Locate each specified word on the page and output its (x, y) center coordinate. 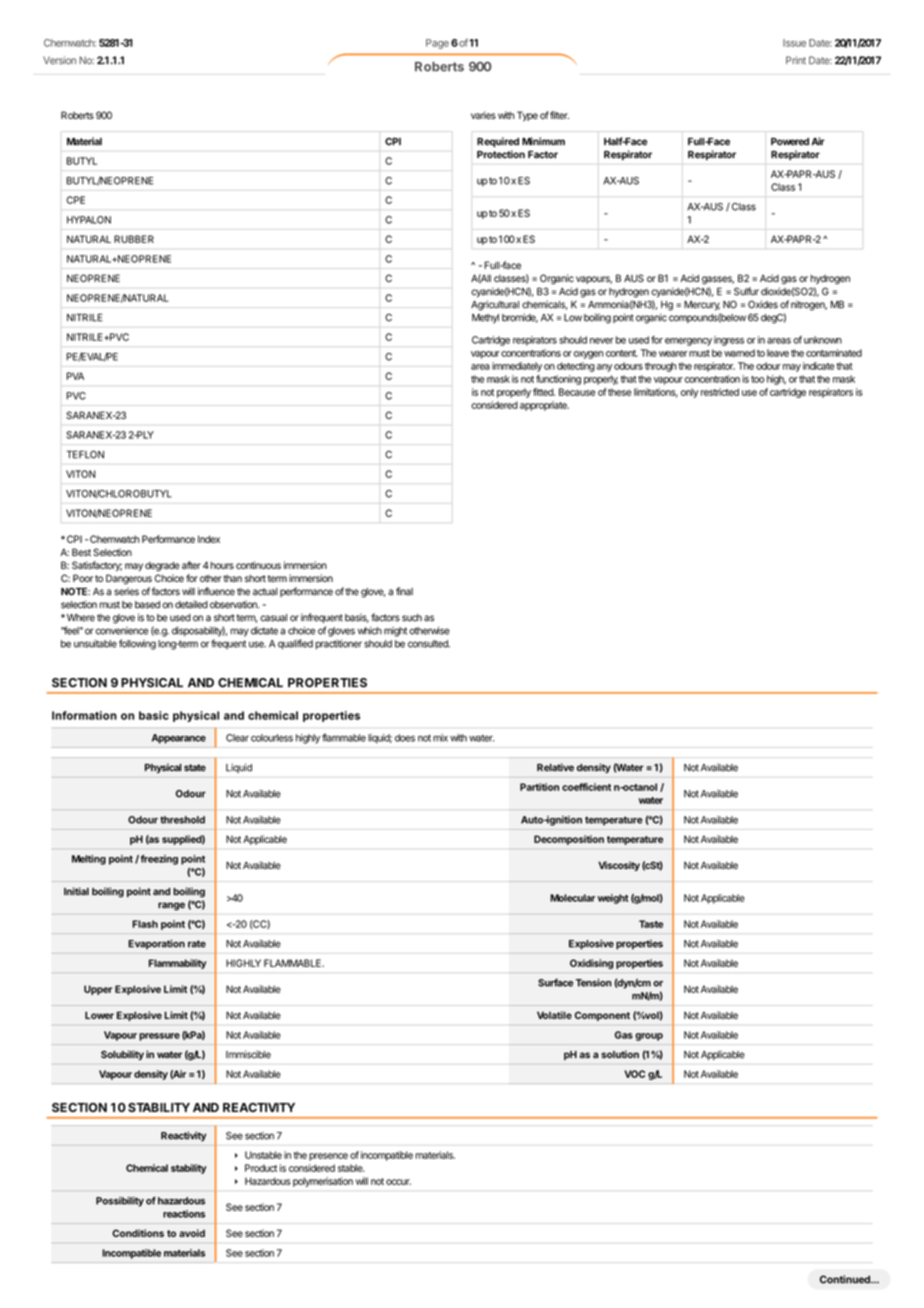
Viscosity (619, 866)
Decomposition (569, 840)
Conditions (138, 1233)
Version (59, 60)
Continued (846, 1279)
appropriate (544, 406)
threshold (182, 820)
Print (796, 60)
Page (437, 44)
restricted (720, 392)
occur (398, 1182)
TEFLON (85, 454)
